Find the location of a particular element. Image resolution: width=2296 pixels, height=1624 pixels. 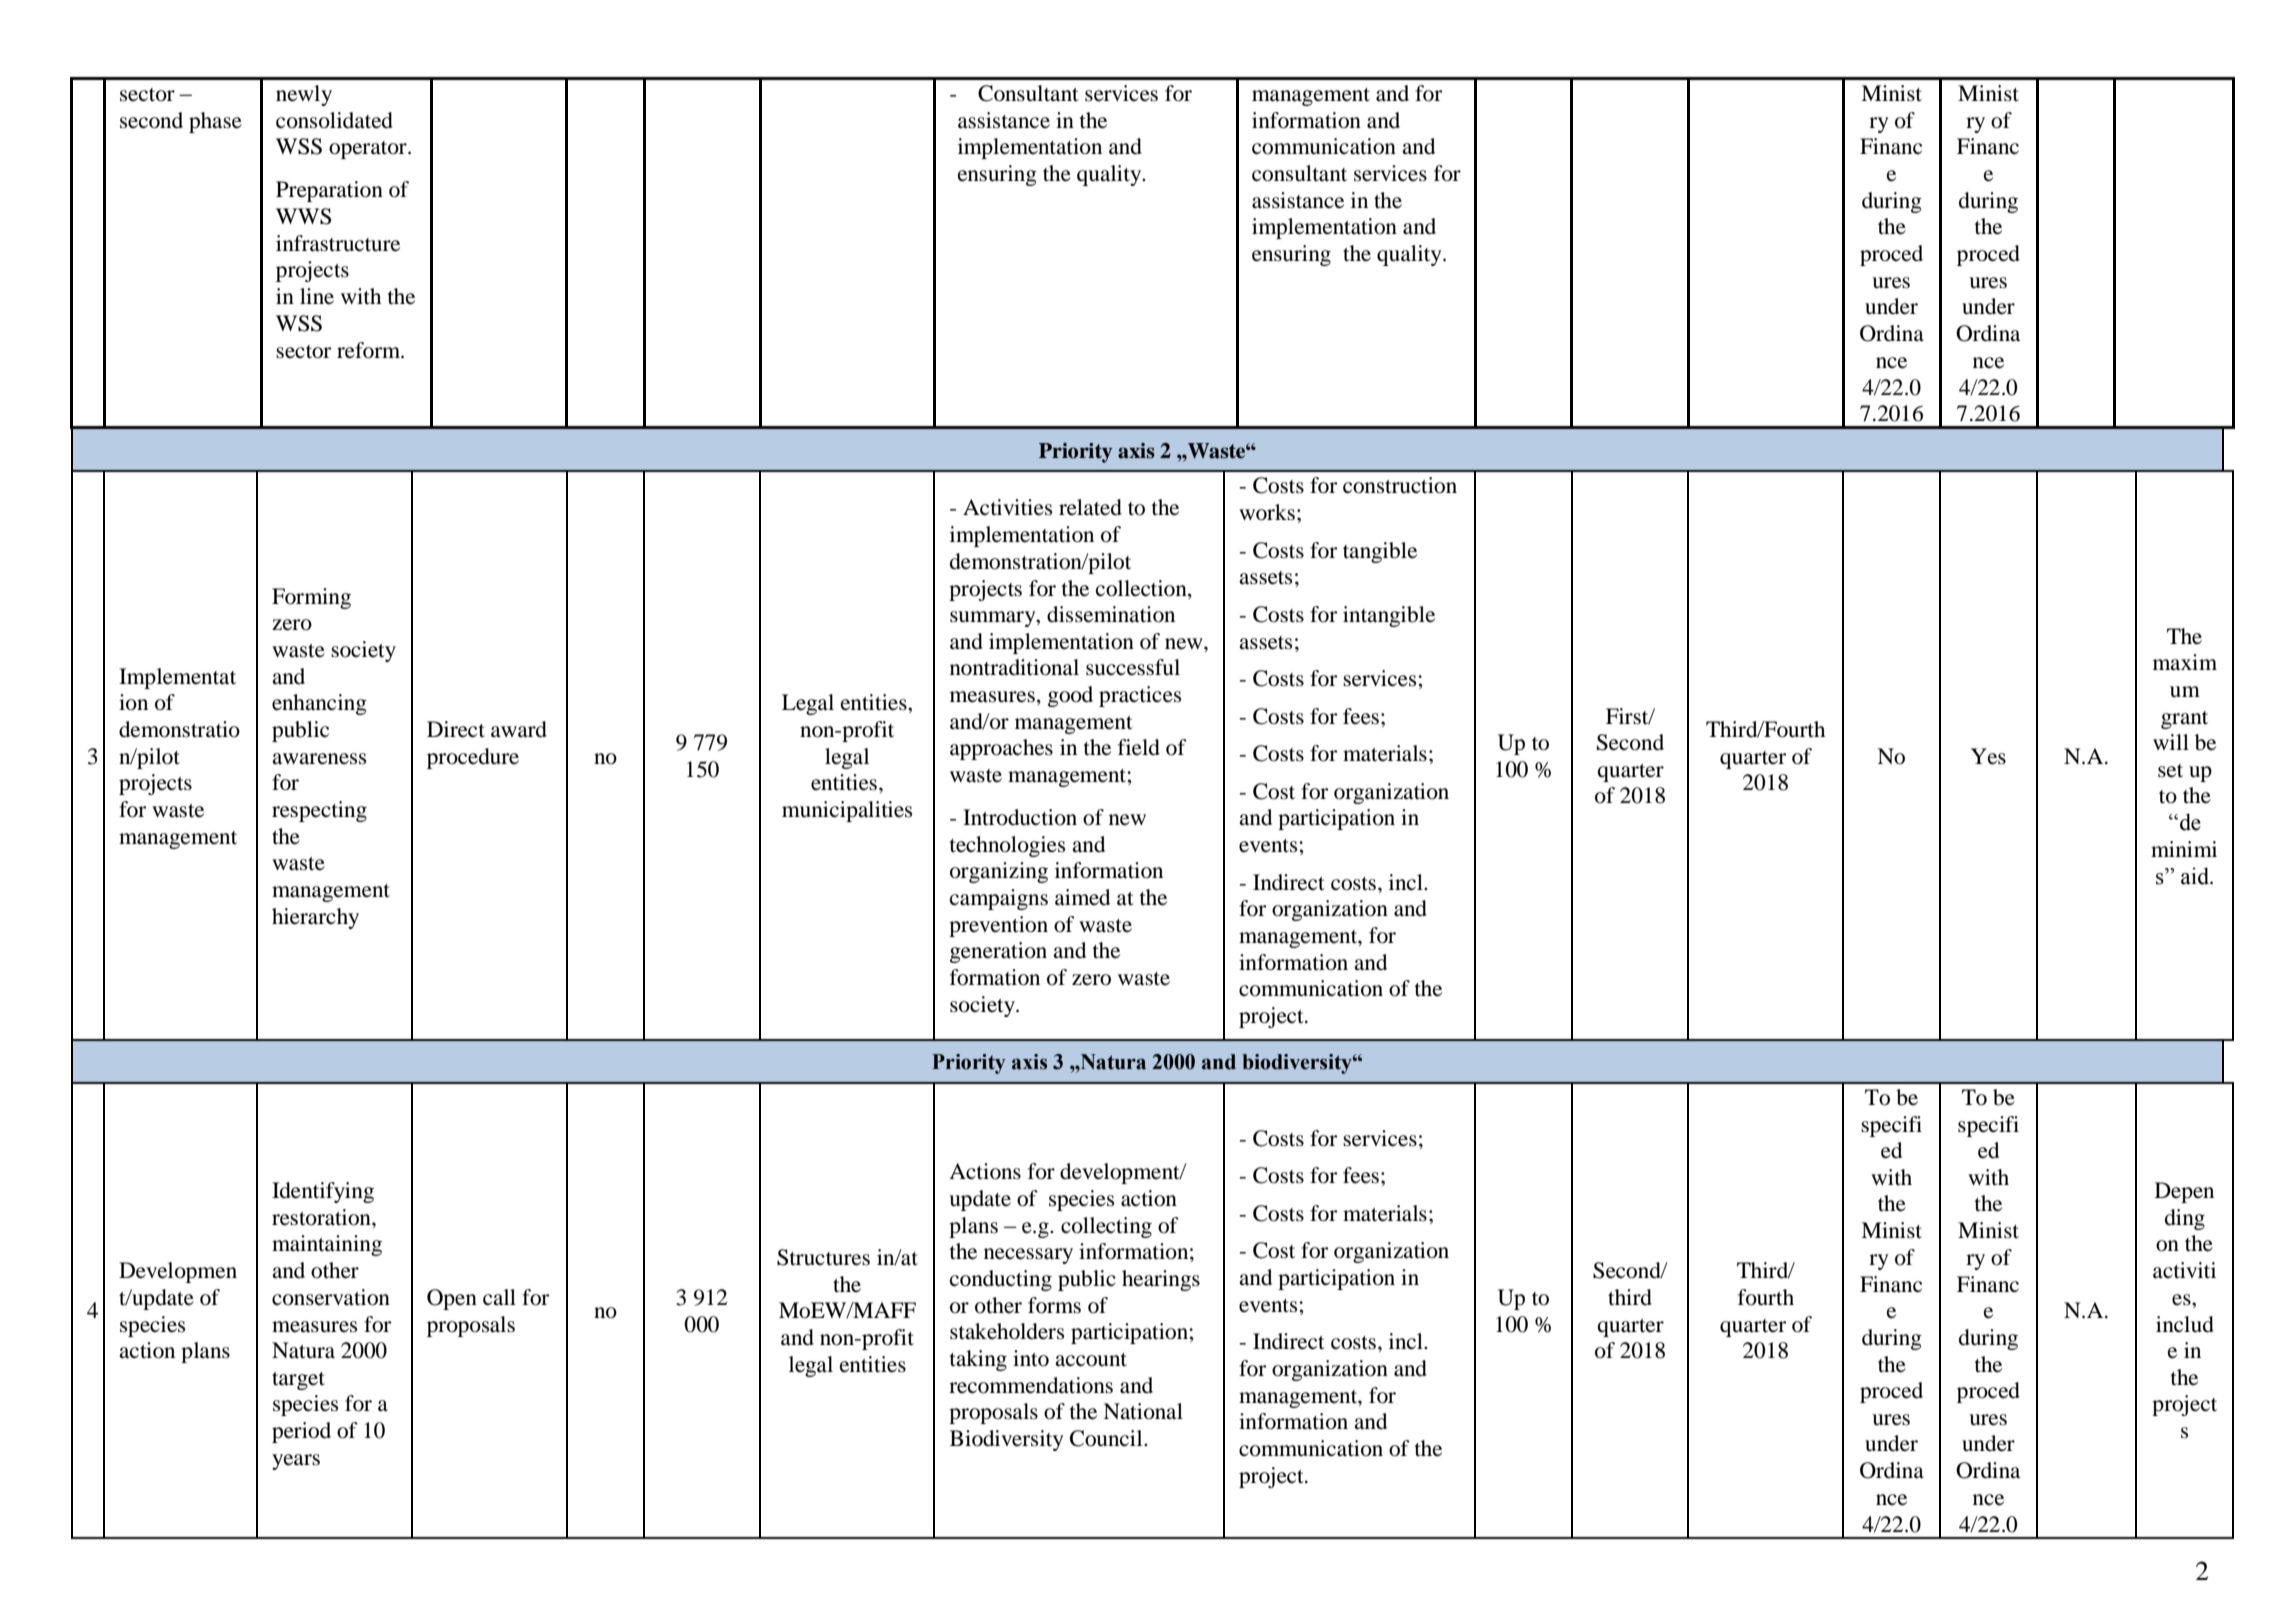

works is located at coordinates (1267, 512).
